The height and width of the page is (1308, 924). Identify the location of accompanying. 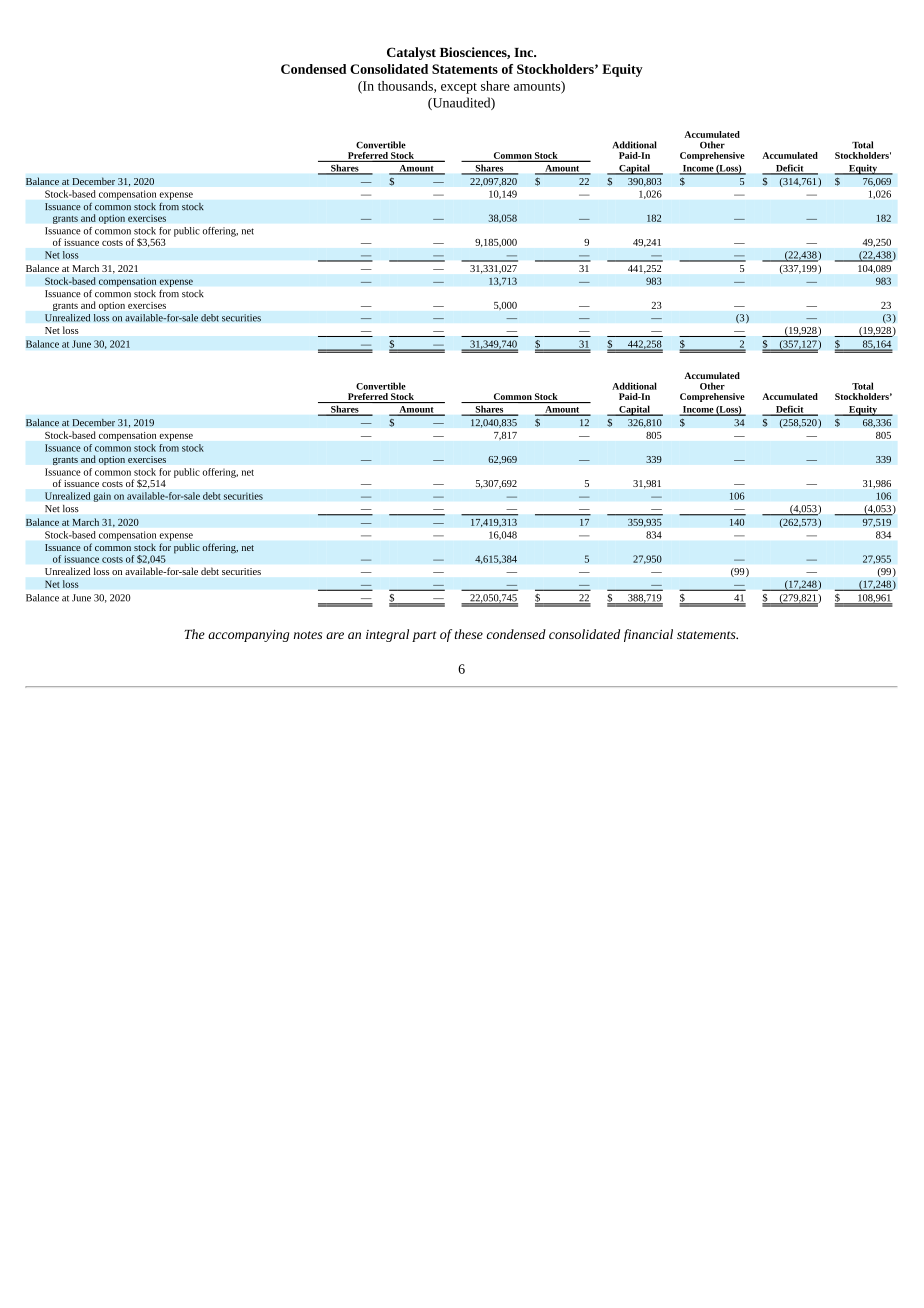
(248, 636).
